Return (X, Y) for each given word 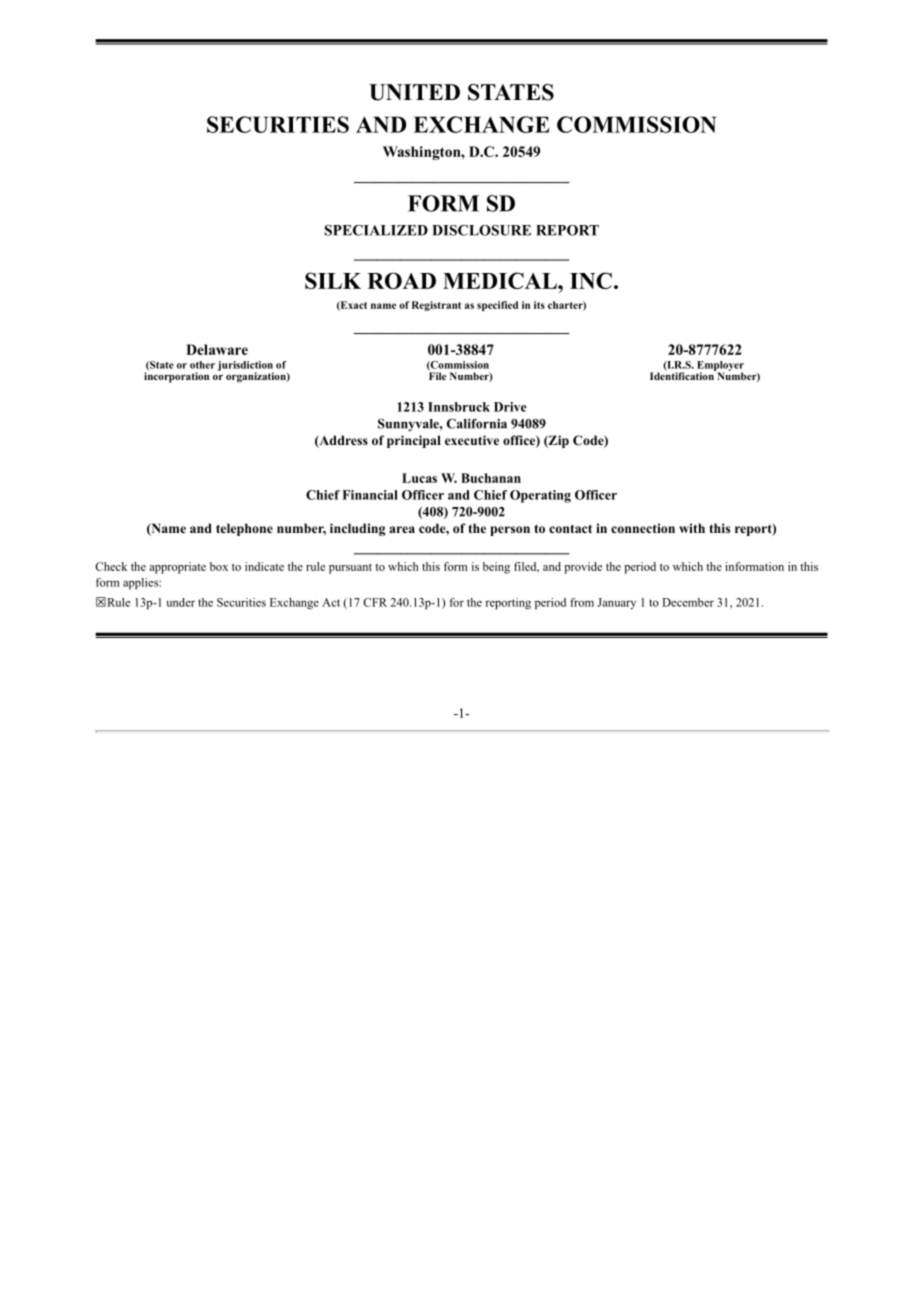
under (181, 602)
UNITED (414, 92)
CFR (375, 602)
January (616, 603)
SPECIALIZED (376, 230)
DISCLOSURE (481, 230)
